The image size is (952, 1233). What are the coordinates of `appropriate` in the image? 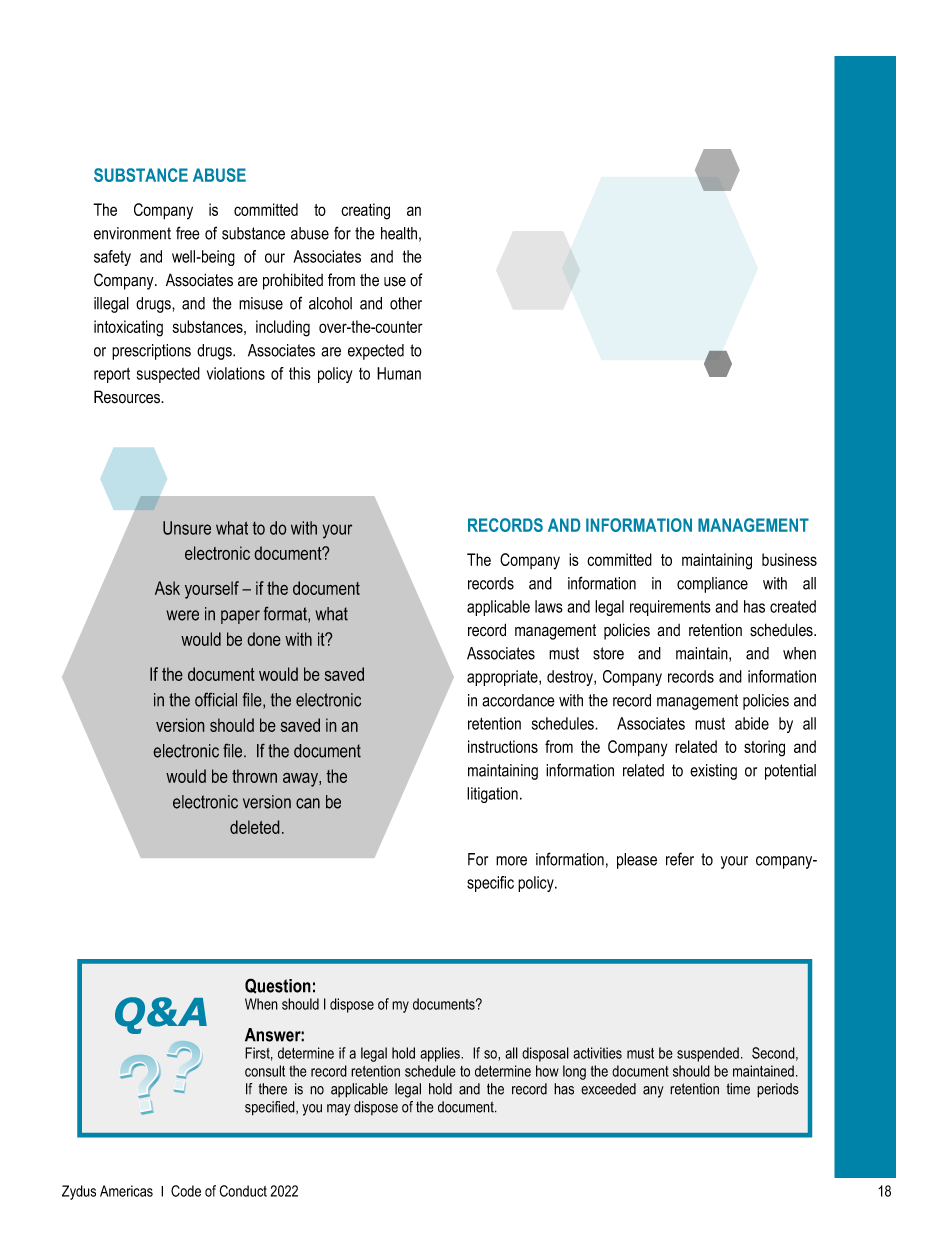 It's located at (503, 678).
